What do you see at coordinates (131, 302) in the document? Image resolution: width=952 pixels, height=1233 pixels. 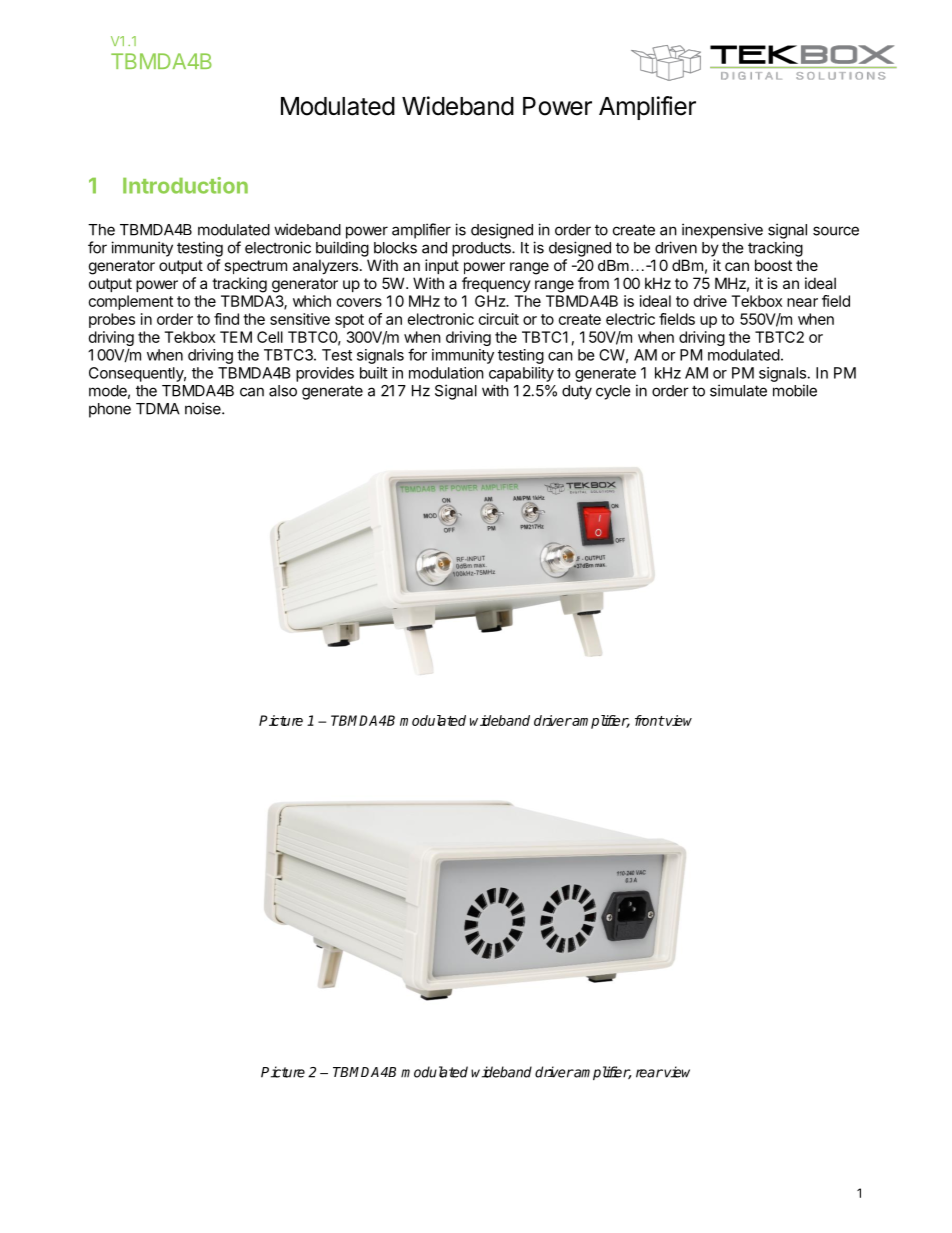 I see `complement` at bounding box center [131, 302].
